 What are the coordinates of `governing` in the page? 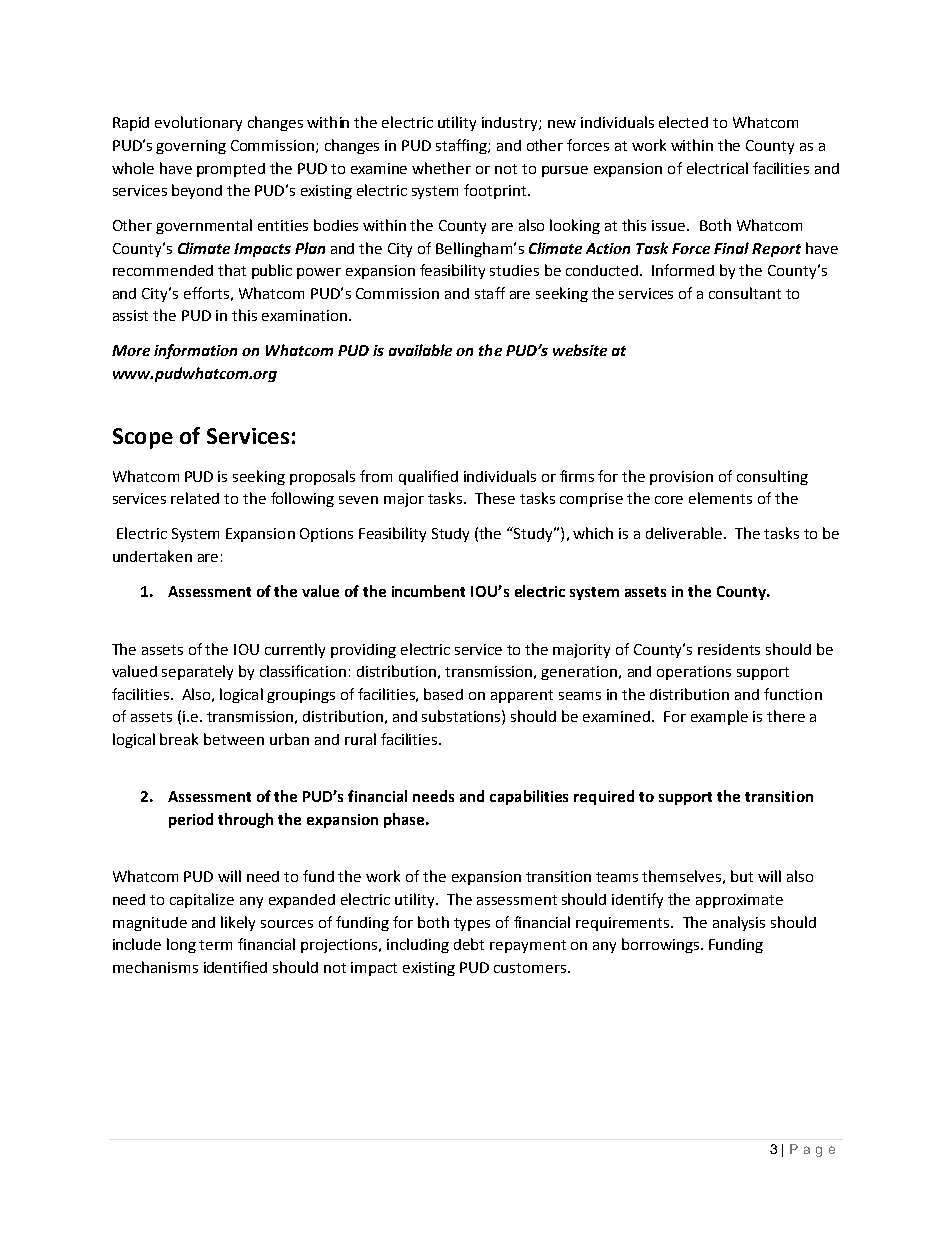 It's located at (191, 147).
